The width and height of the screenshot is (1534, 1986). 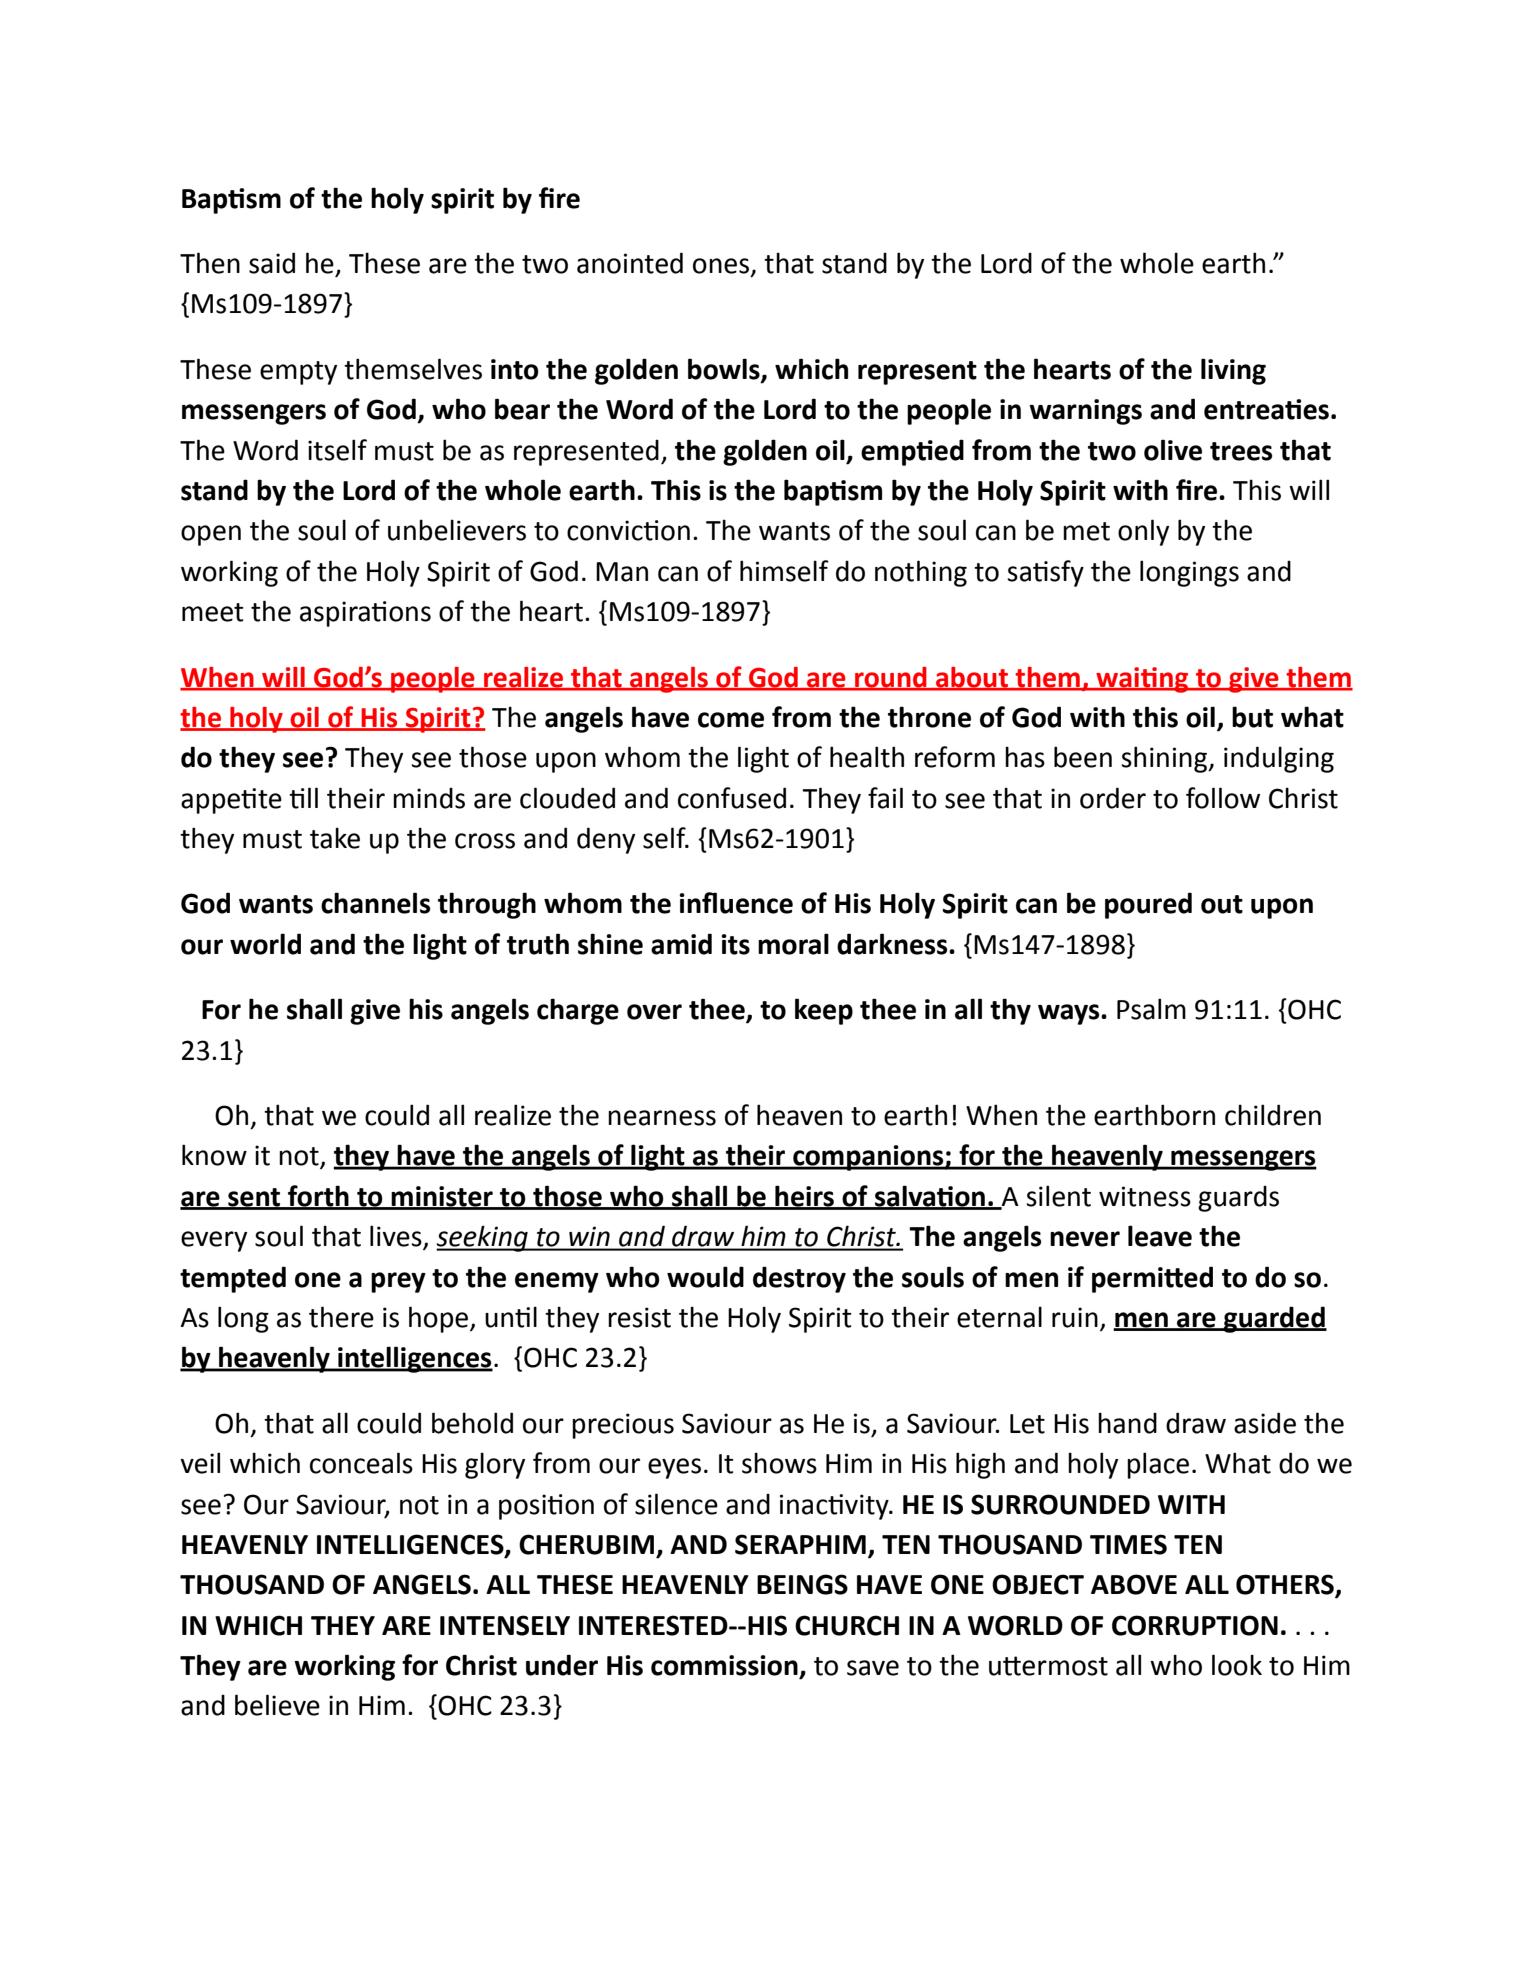 I want to click on living, so click(x=1233, y=371).
